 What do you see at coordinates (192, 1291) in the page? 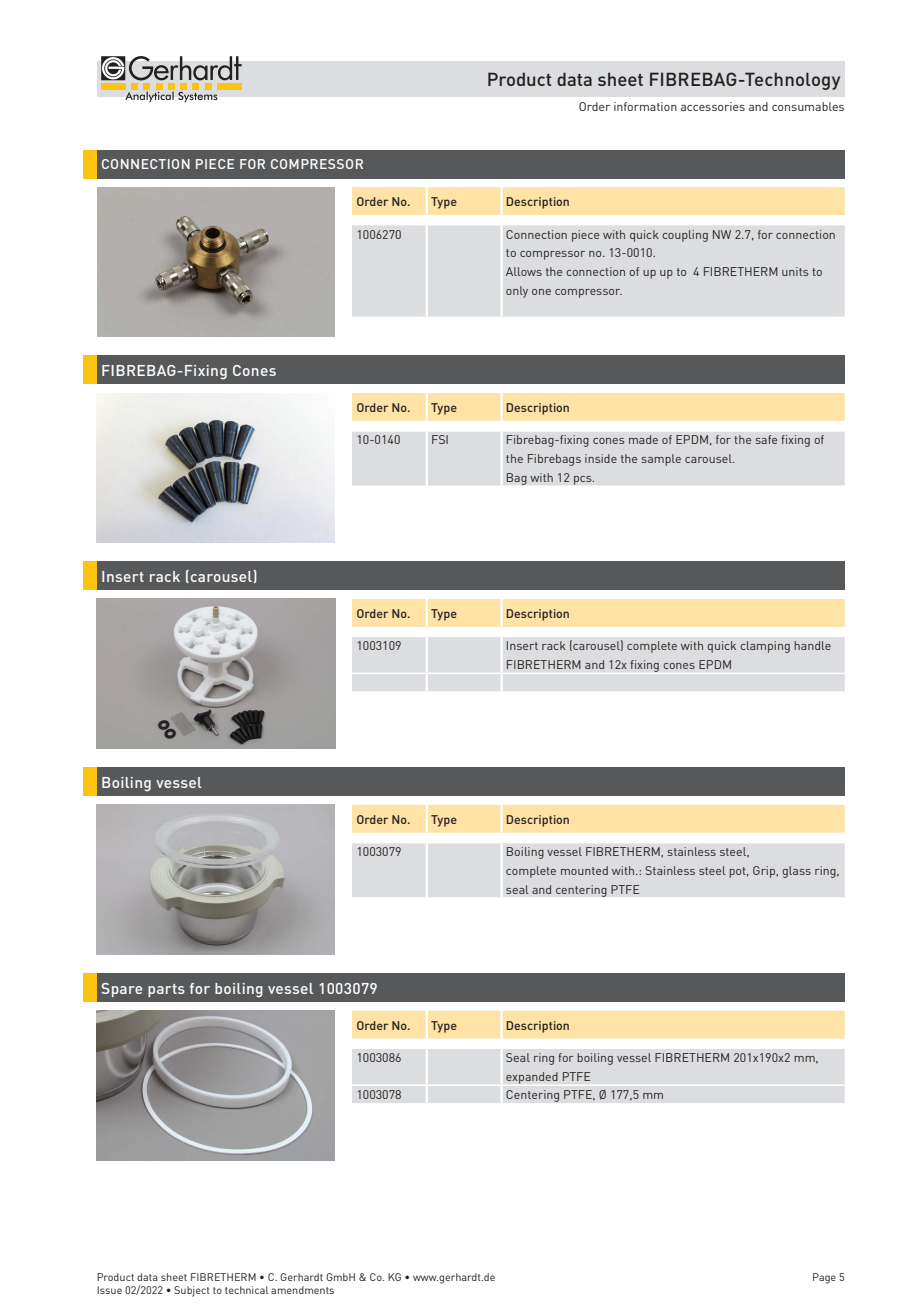
I see `Subject` at bounding box center [192, 1291].
